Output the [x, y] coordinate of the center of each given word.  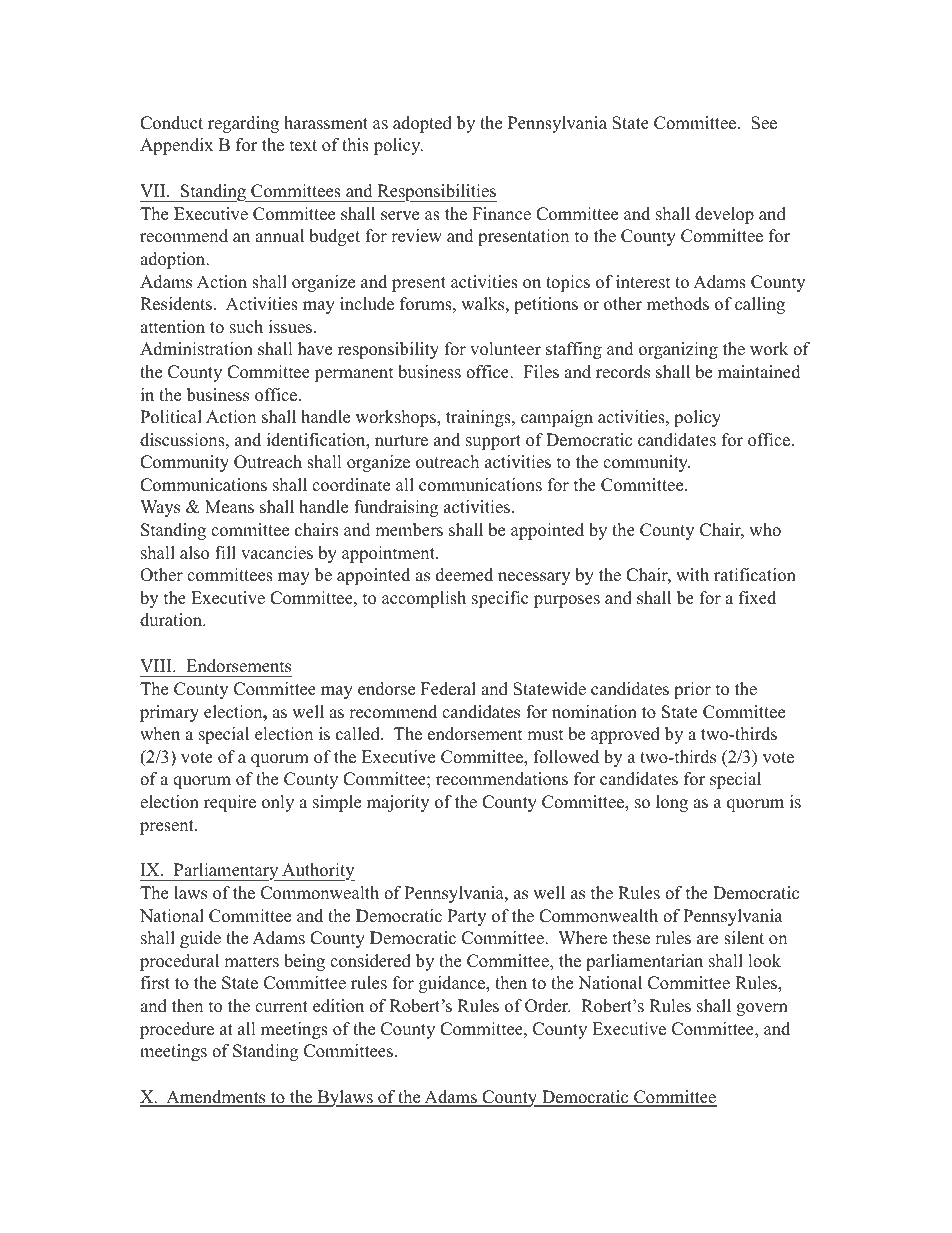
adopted [422, 124]
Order [548, 1006]
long [672, 803]
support [493, 442]
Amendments [216, 1098]
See [764, 123]
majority [398, 803]
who [765, 530]
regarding [243, 124]
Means [229, 507]
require [230, 803]
